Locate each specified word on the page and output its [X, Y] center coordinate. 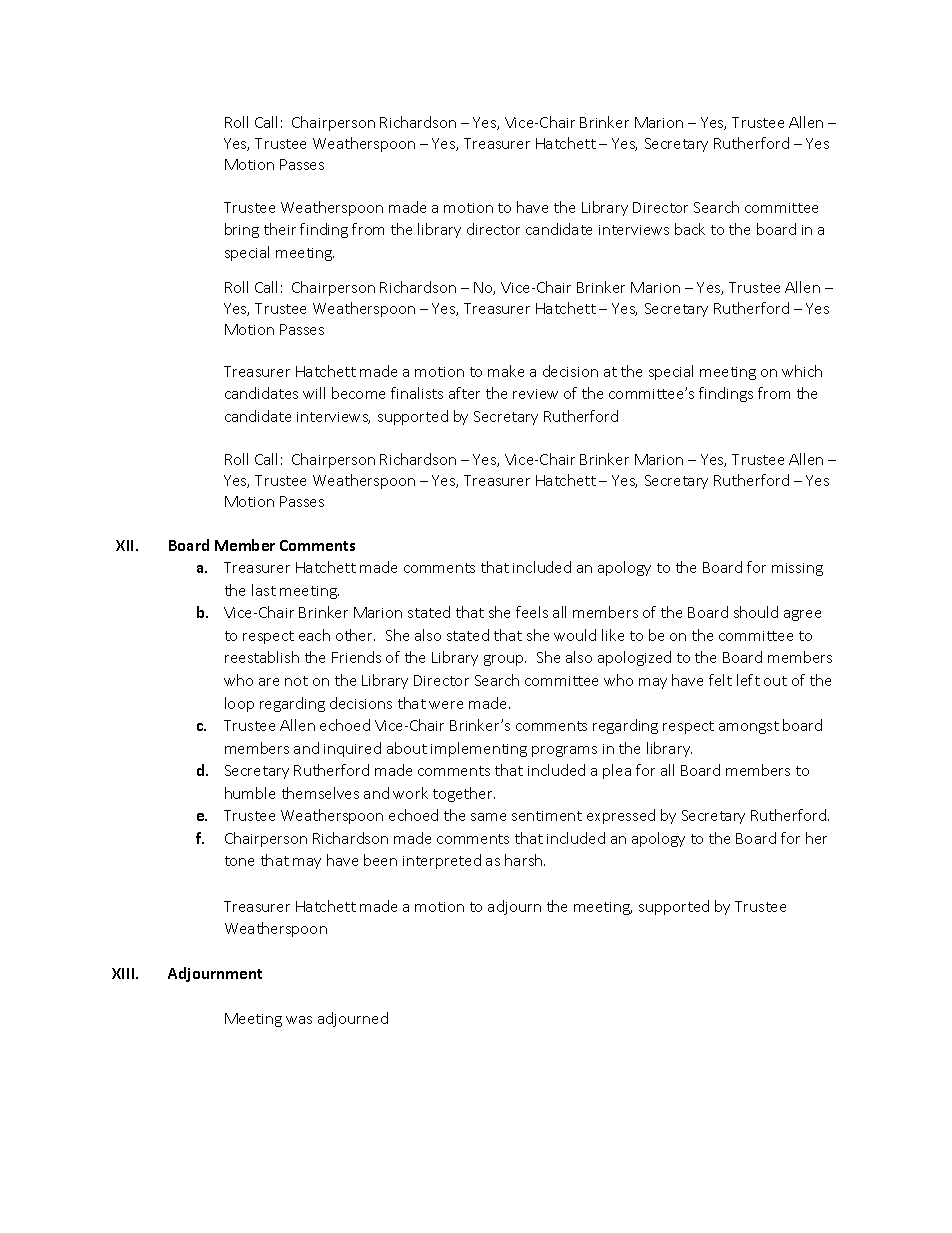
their [280, 229]
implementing [479, 749]
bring [242, 230]
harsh [525, 860]
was [299, 1020]
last [264, 590]
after [464, 393]
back [690, 229]
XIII [124, 973]
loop [239, 704]
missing [797, 569]
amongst [749, 727]
